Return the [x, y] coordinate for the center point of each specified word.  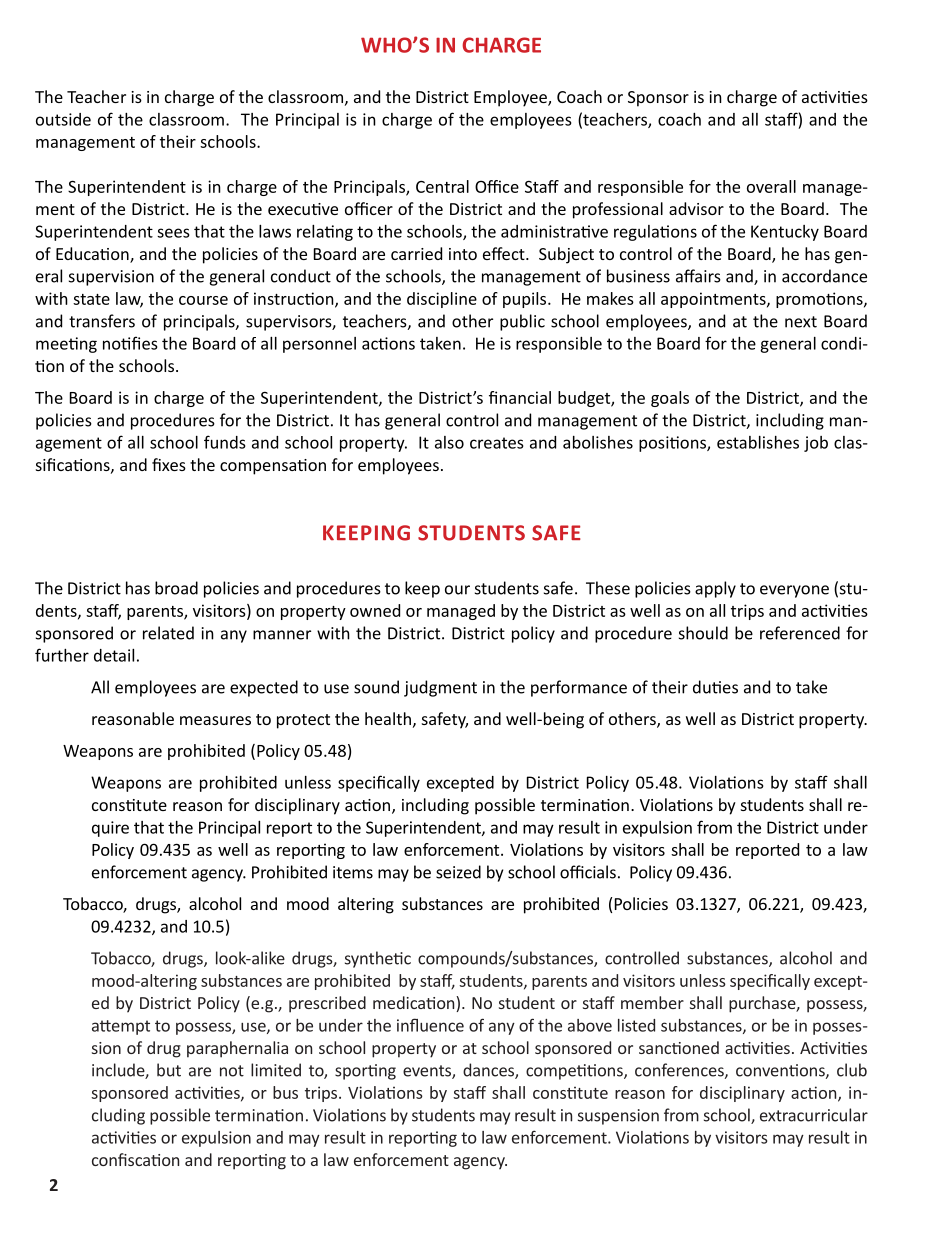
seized [458, 872]
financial [520, 397]
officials [588, 872]
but [169, 1070]
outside [63, 119]
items [353, 872]
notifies [130, 343]
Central [442, 186]
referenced [800, 633]
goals [670, 399]
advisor [696, 208]
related [168, 633]
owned [375, 610]
